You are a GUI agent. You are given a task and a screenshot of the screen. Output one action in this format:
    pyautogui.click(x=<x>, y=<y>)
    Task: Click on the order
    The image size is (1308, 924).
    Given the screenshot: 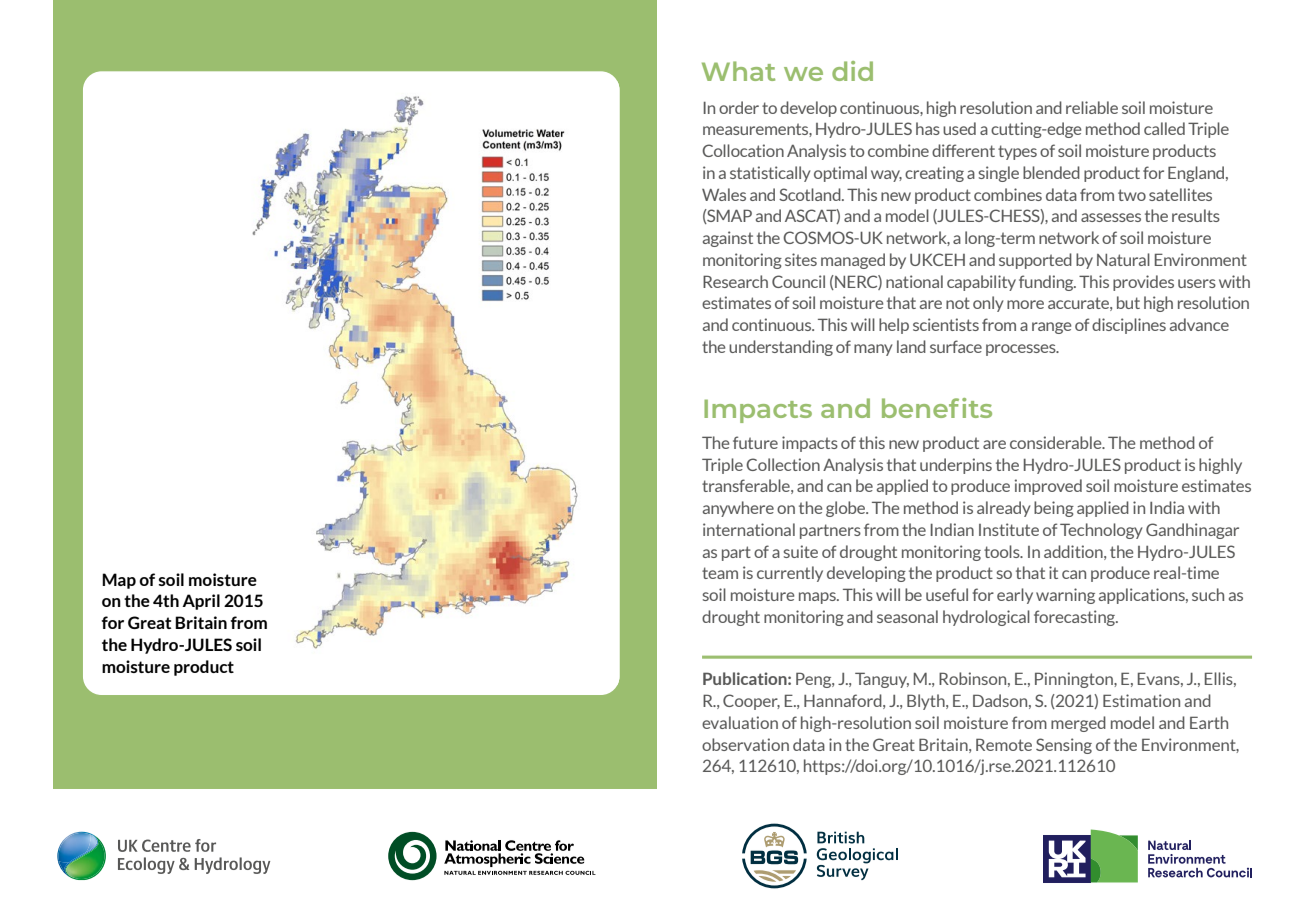 What is the action you would take?
    pyautogui.click(x=739, y=107)
